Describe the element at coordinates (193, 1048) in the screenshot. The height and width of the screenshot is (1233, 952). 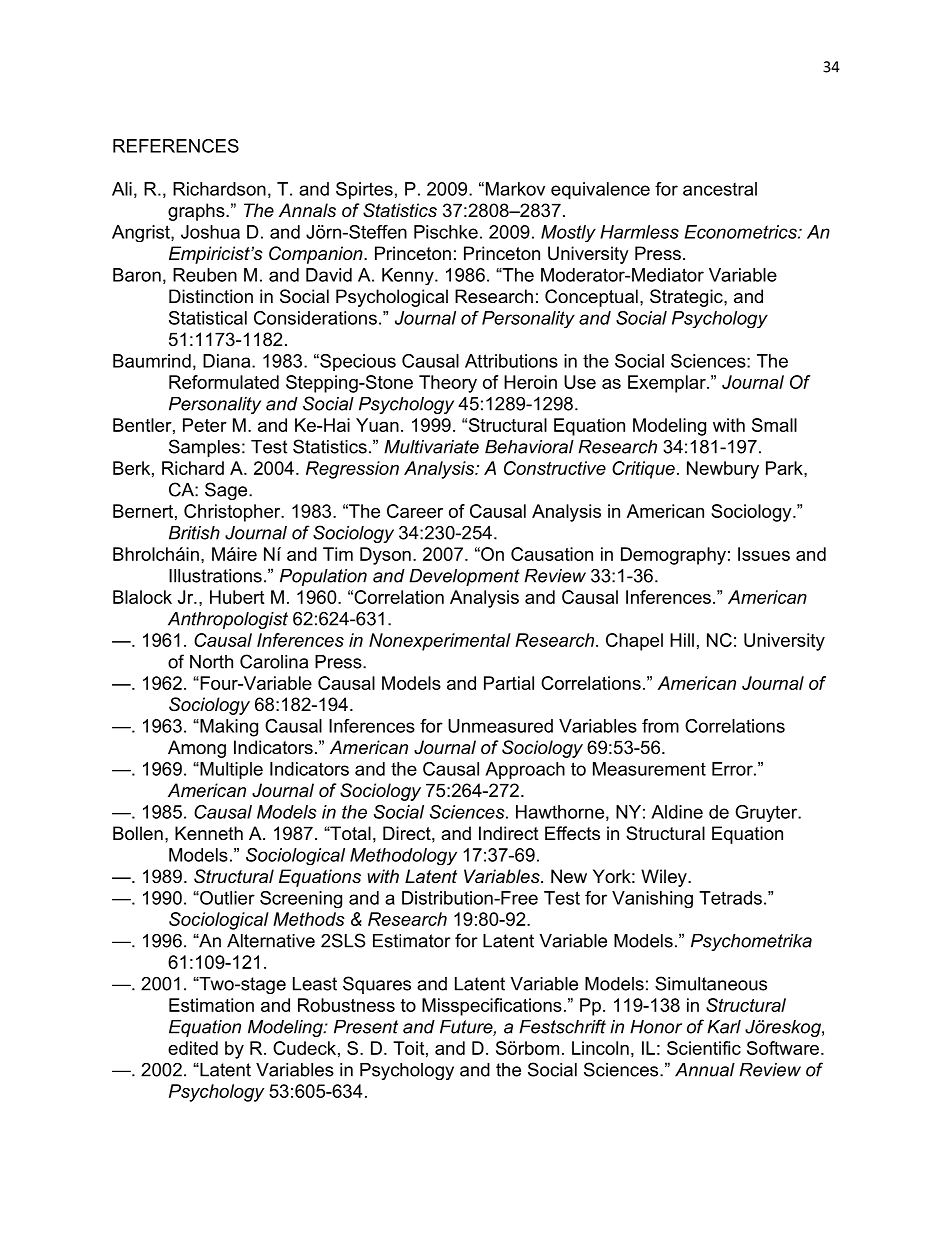
I see `edited` at that location.
